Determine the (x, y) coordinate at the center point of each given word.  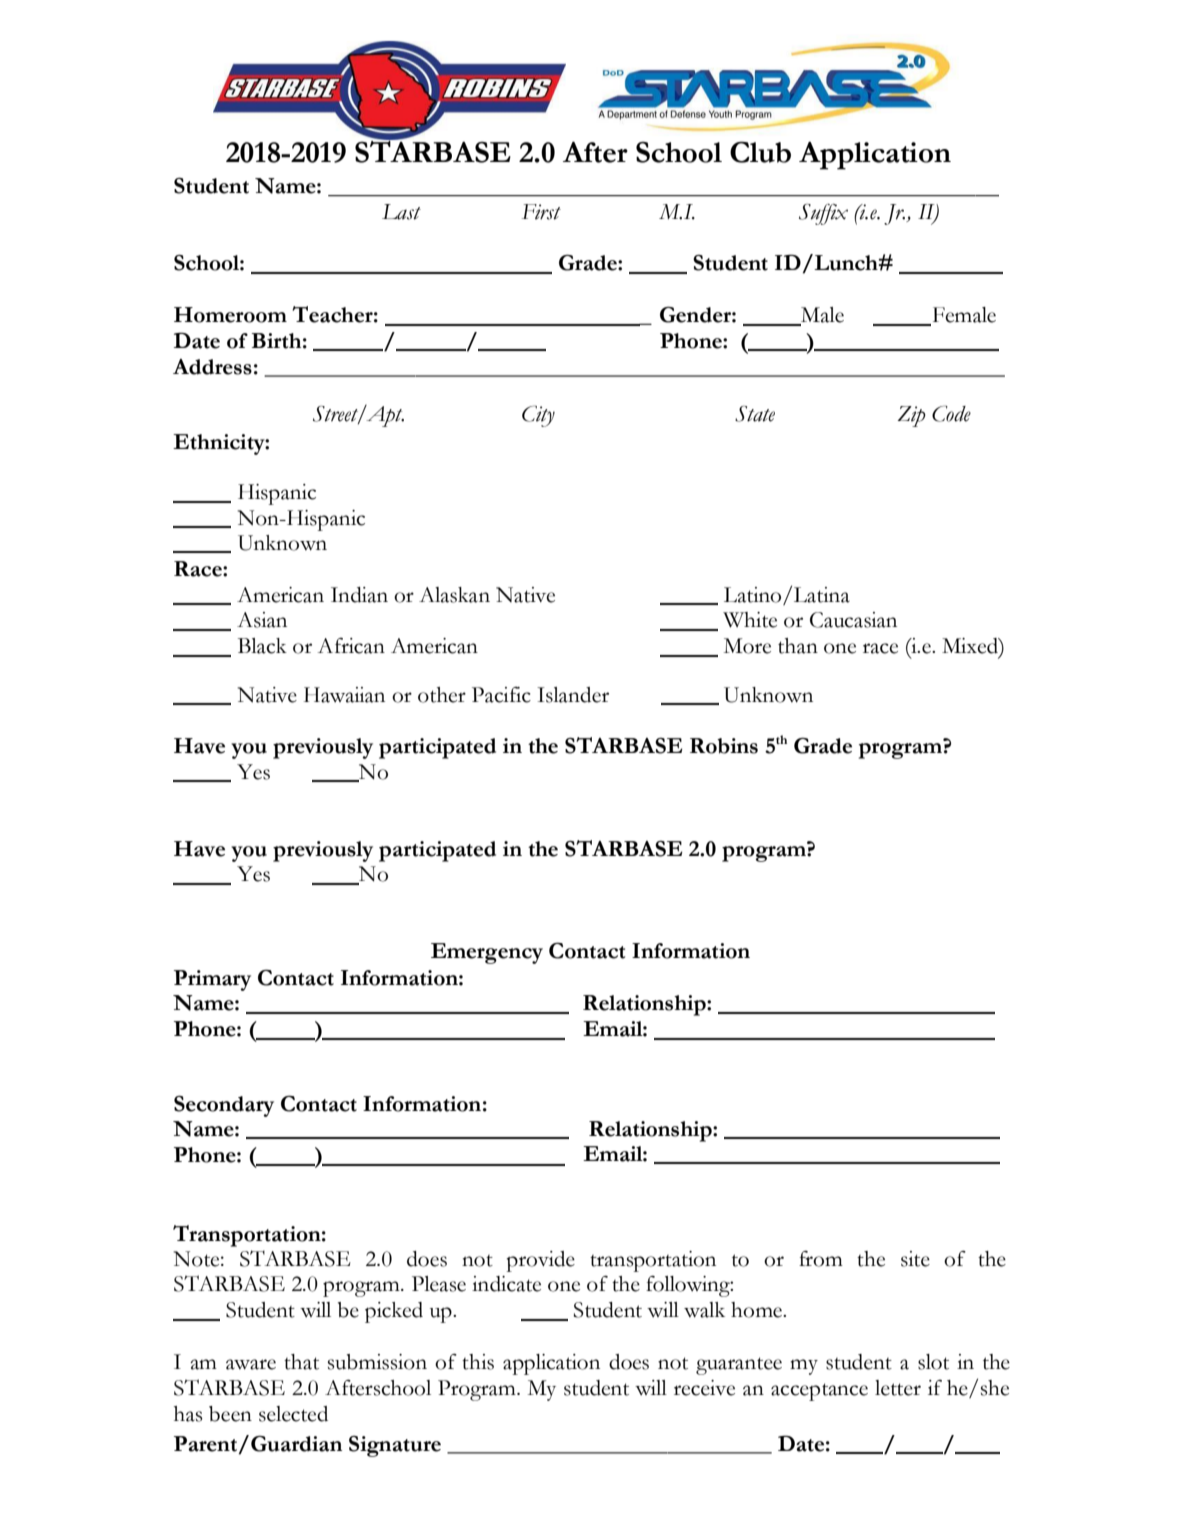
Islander (573, 695)
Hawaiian (344, 695)
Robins (724, 746)
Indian (359, 595)
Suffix (823, 214)
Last (401, 212)
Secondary (224, 1106)
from (821, 1259)
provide (541, 1261)
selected (293, 1414)
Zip (911, 416)
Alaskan (454, 595)
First (541, 212)
